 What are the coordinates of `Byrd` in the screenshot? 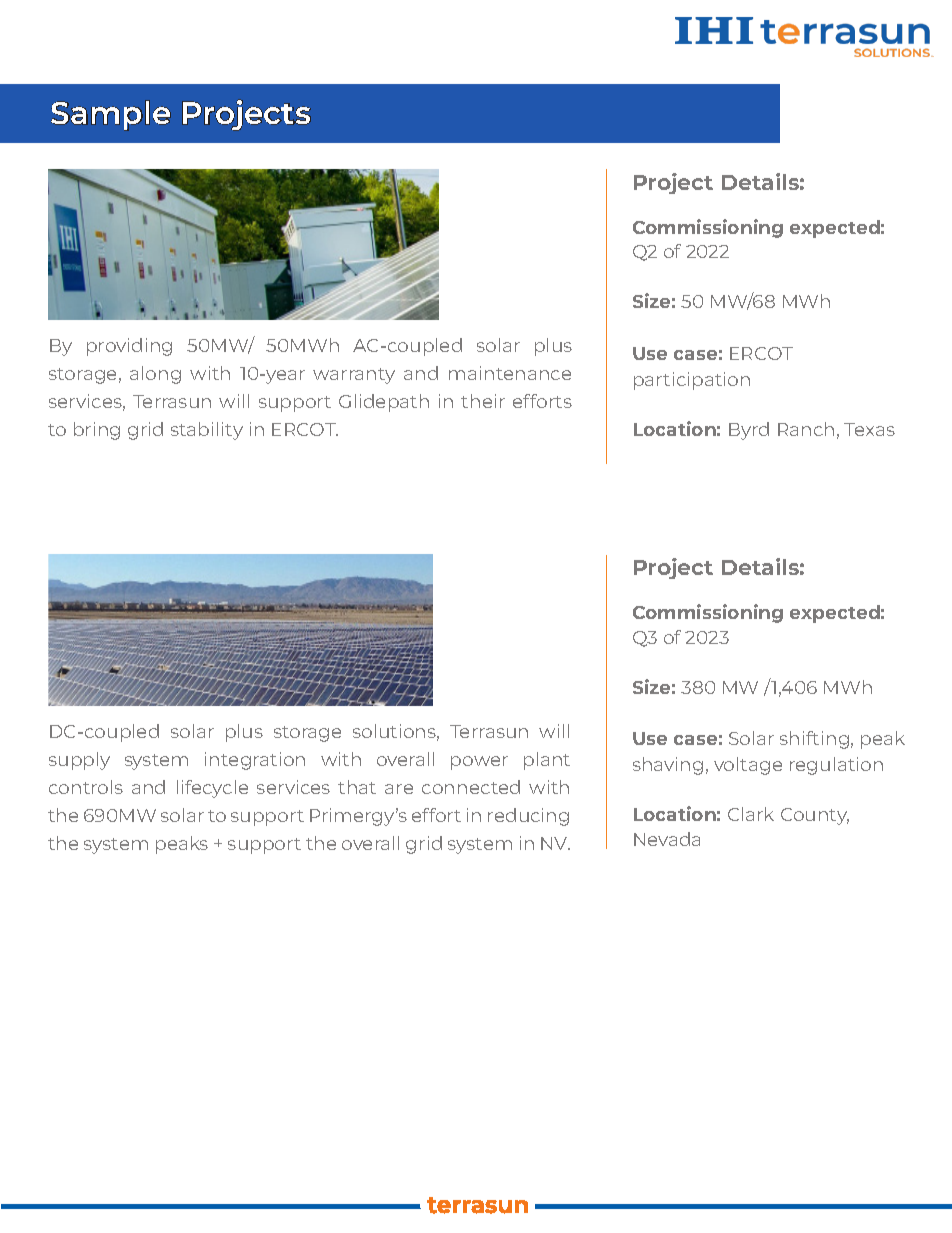 It's located at (749, 431).
